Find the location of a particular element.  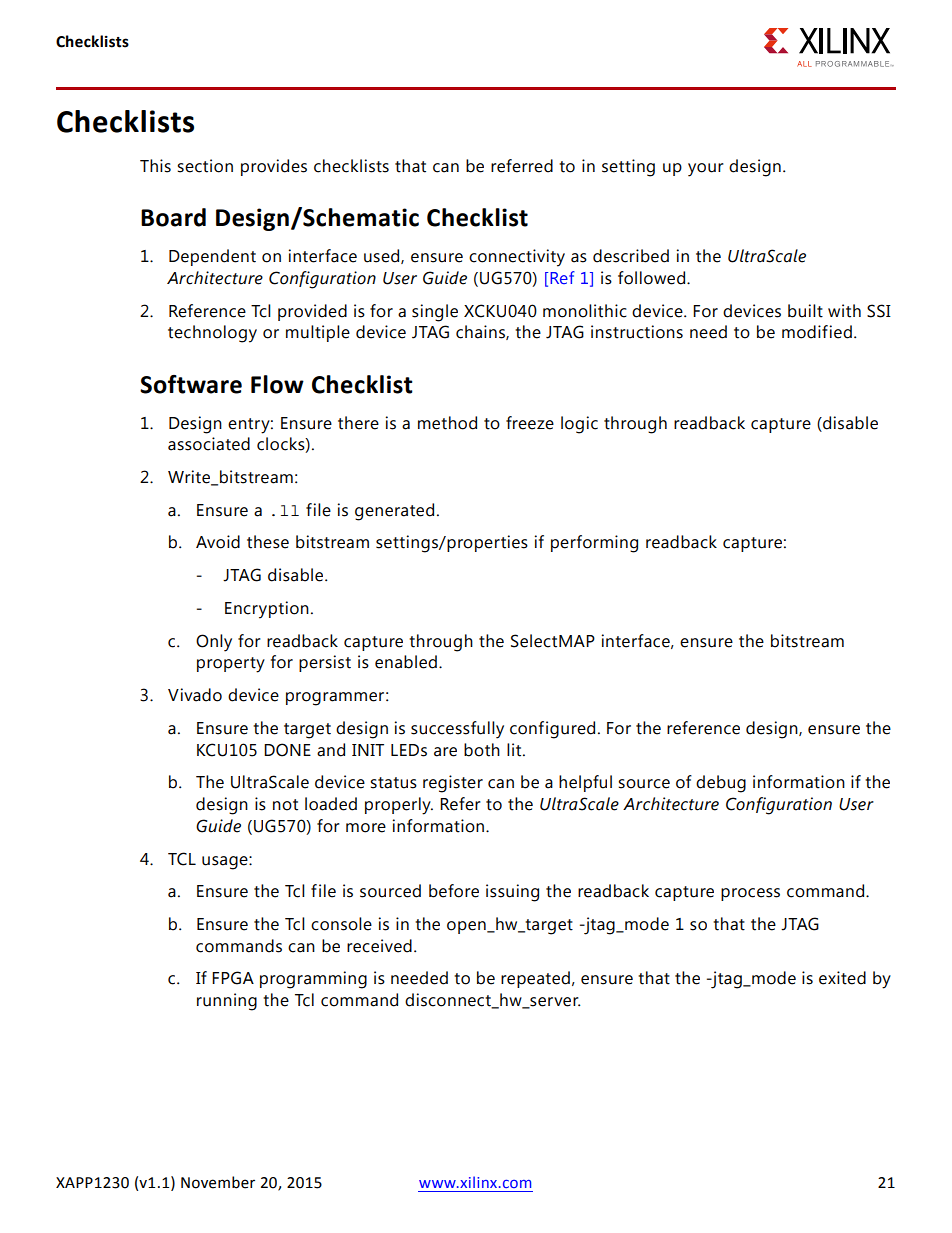

November is located at coordinates (218, 1182).
